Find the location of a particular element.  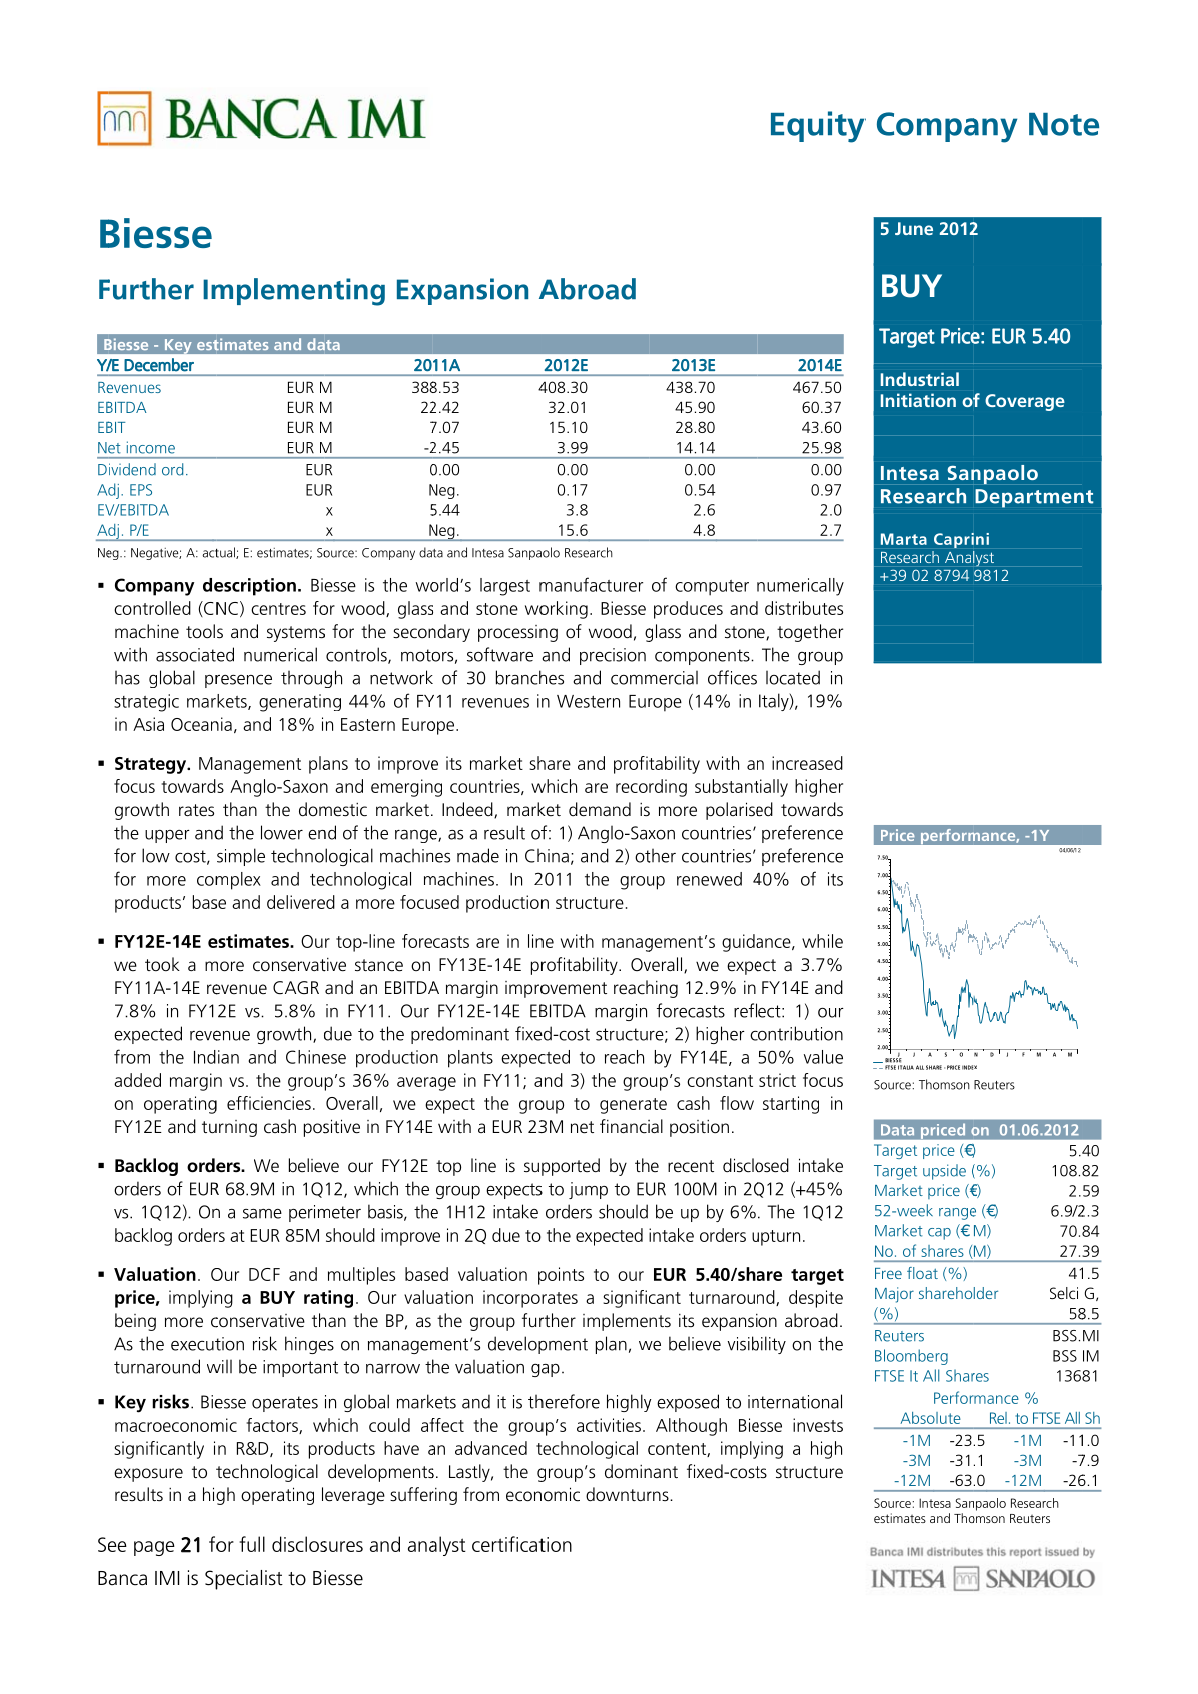

December is located at coordinates (159, 365).
